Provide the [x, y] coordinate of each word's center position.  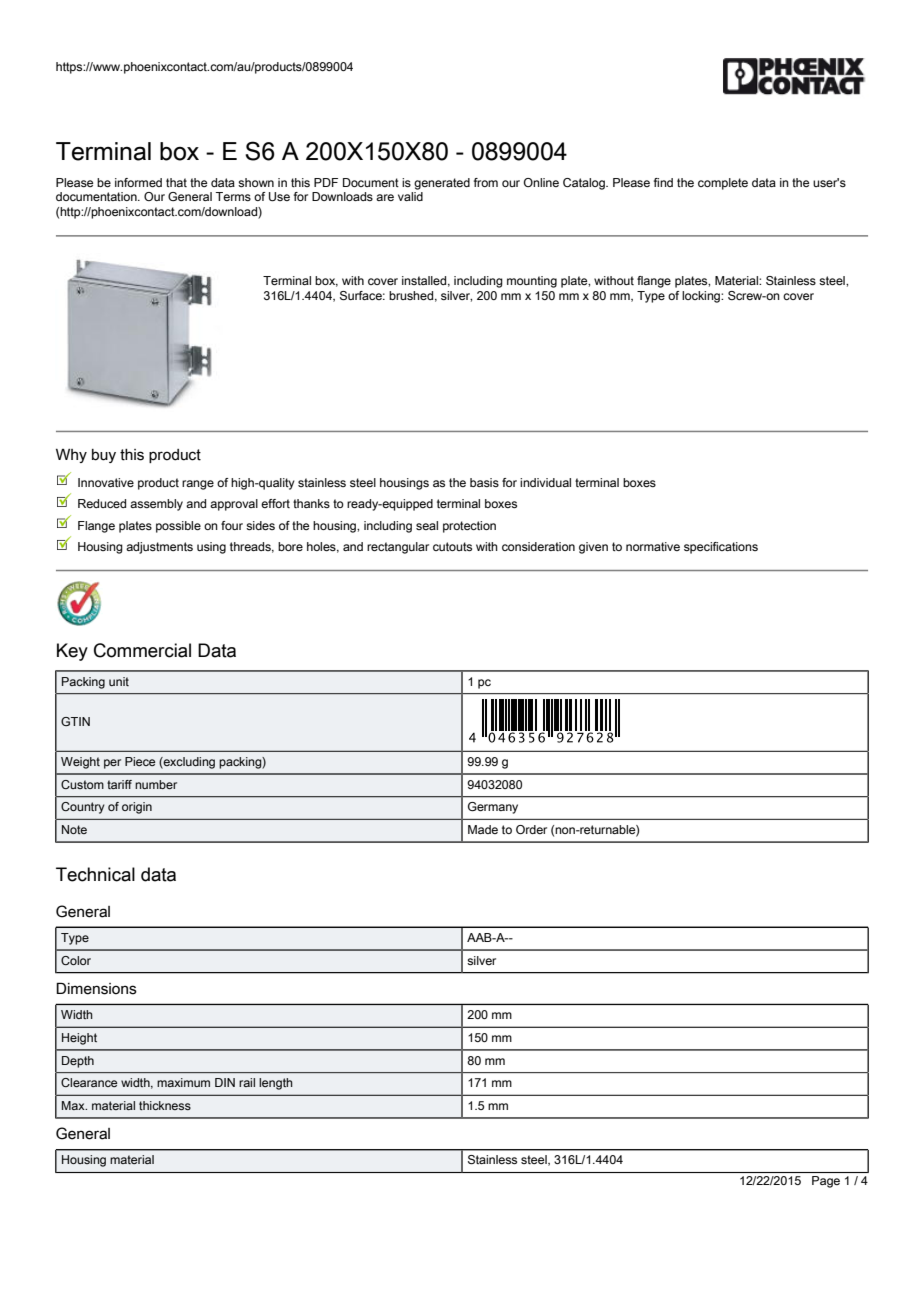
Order [531, 829]
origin [137, 808]
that [176, 182]
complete [723, 184]
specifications [721, 548]
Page [826, 1182]
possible [178, 527]
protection [469, 527]
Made [483, 829]
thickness [165, 1105]
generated [442, 184]
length [276, 1084]
